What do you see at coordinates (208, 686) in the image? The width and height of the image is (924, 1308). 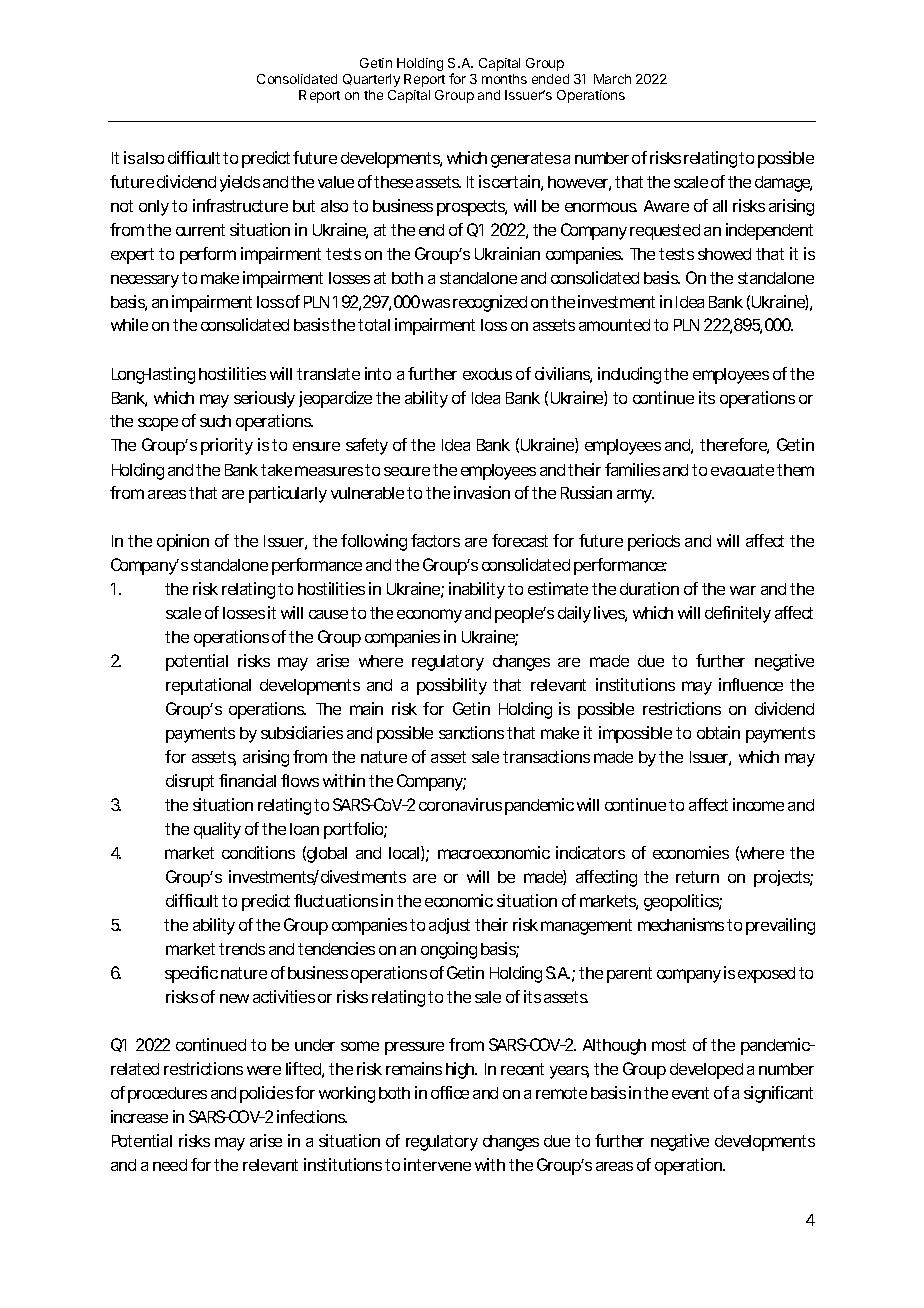 I see `reputational` at bounding box center [208, 686].
